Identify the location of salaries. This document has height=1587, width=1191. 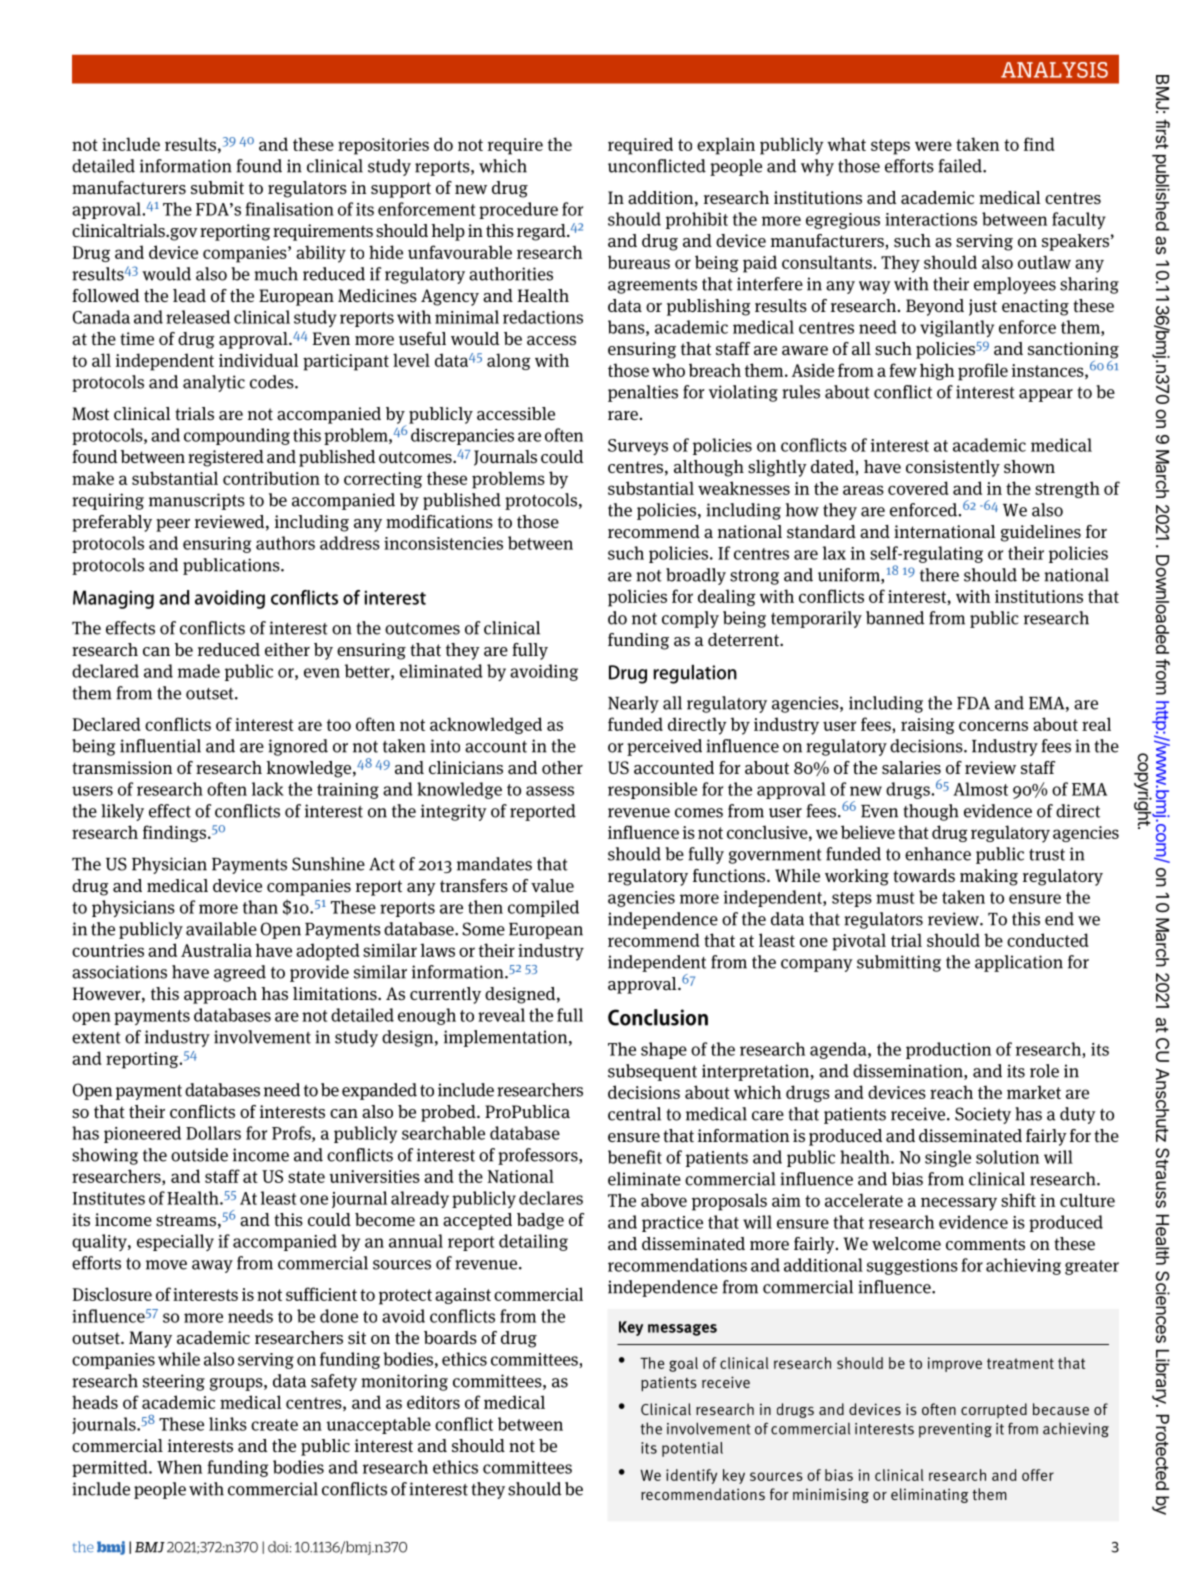
(911, 768).
